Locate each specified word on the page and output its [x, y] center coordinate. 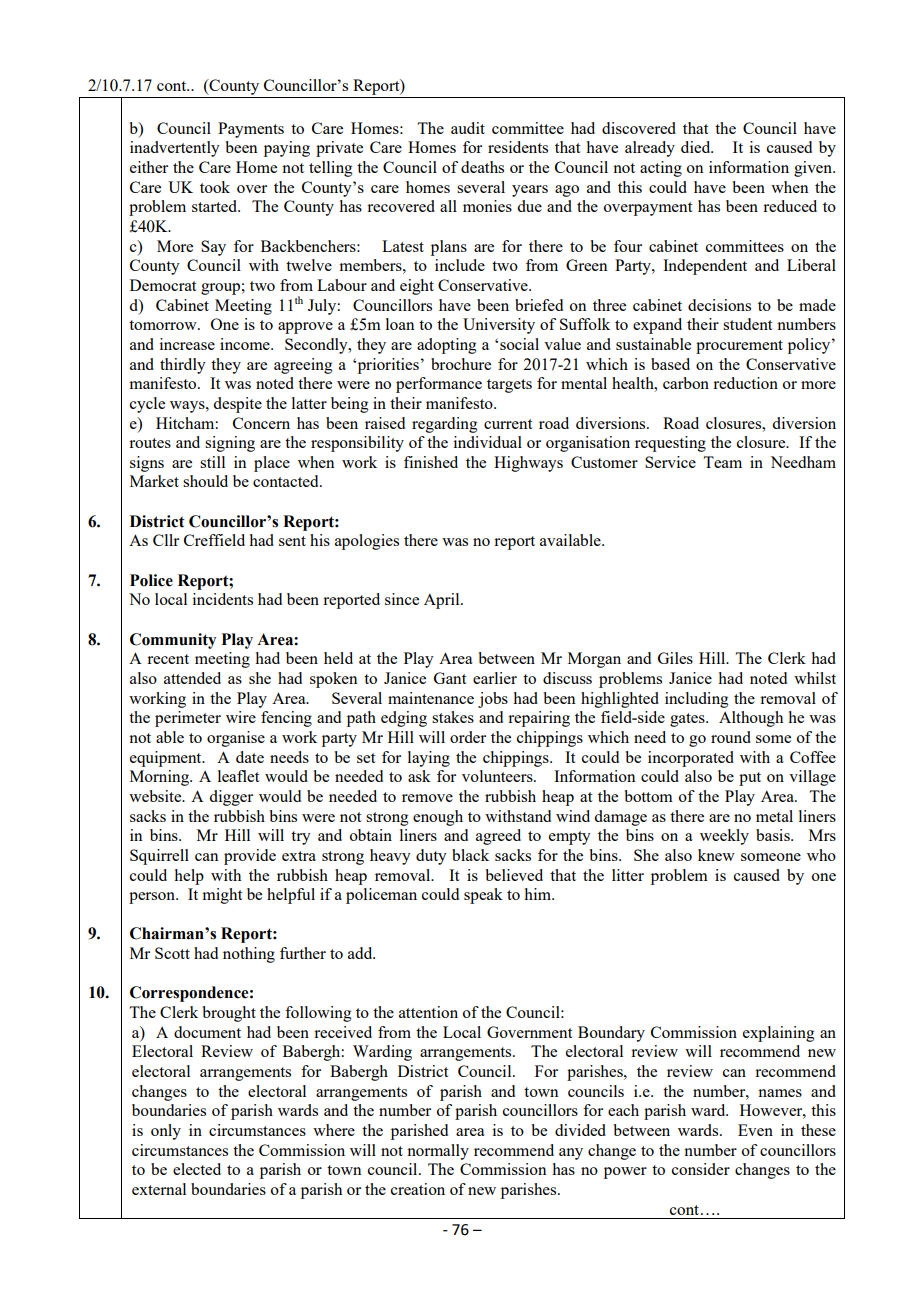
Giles [675, 658]
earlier [495, 678]
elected [197, 1169]
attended [192, 678]
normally [438, 1152]
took [215, 187]
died [697, 147]
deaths [482, 167]
